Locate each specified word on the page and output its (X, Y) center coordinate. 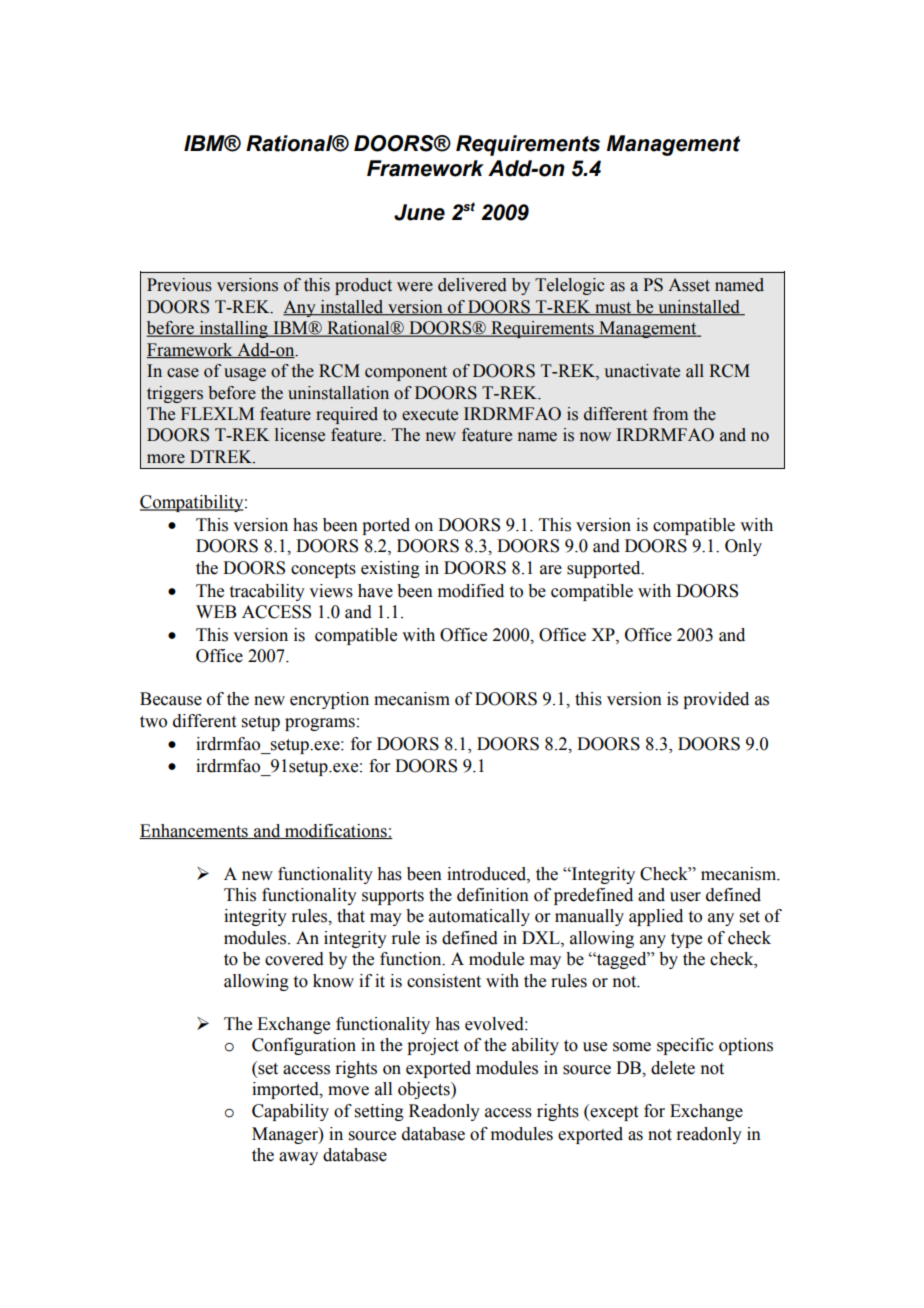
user (685, 897)
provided (716, 700)
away (298, 1158)
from (670, 414)
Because (171, 699)
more (166, 459)
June (419, 212)
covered (294, 959)
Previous (179, 285)
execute (430, 415)
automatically (479, 917)
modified (471, 591)
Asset (689, 285)
